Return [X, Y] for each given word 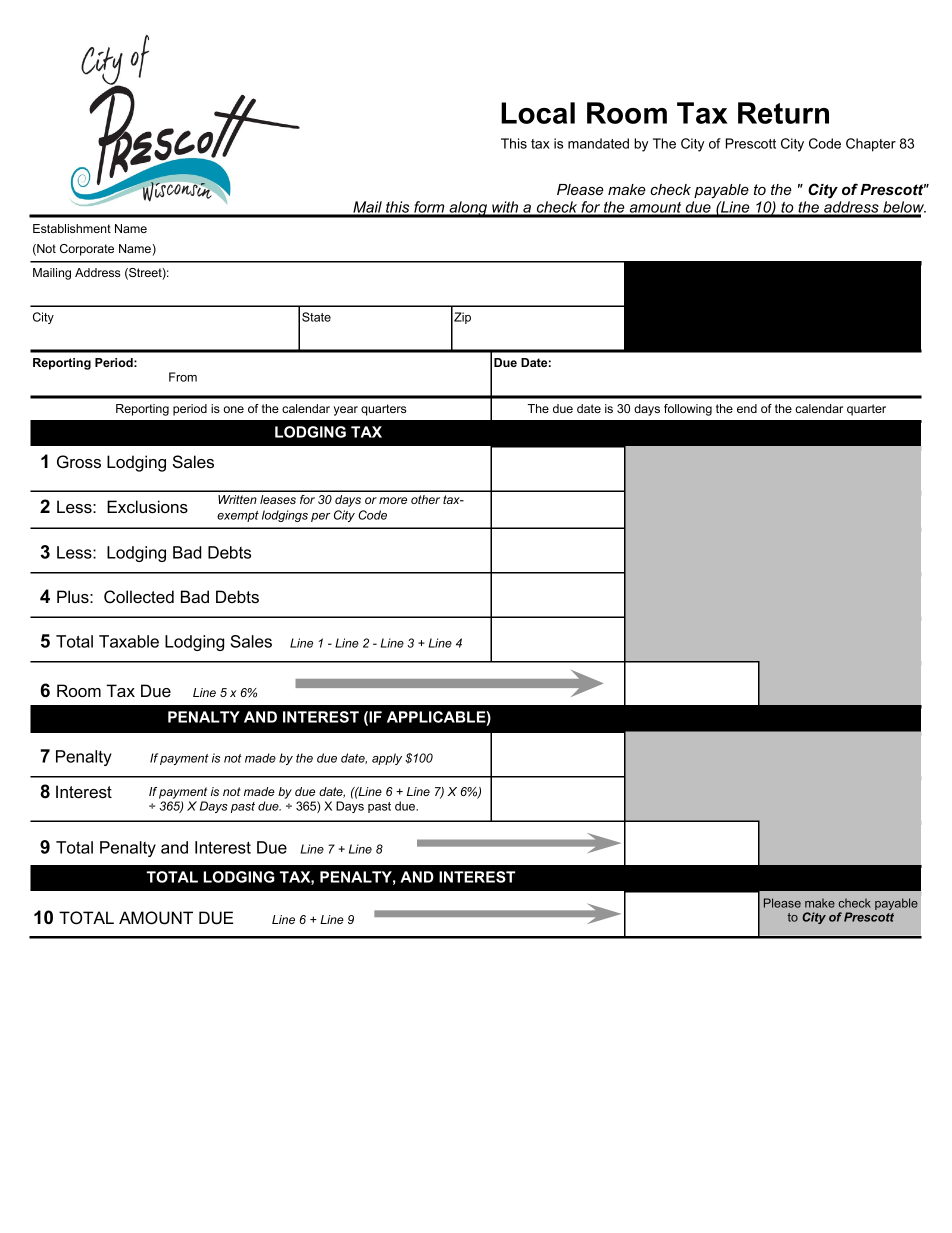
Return [783, 113]
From [183, 377]
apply [387, 759]
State [316, 317]
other [425, 499]
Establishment [72, 228]
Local [538, 113]
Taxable [129, 641]
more [393, 500]
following [688, 410]
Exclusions [147, 506]
